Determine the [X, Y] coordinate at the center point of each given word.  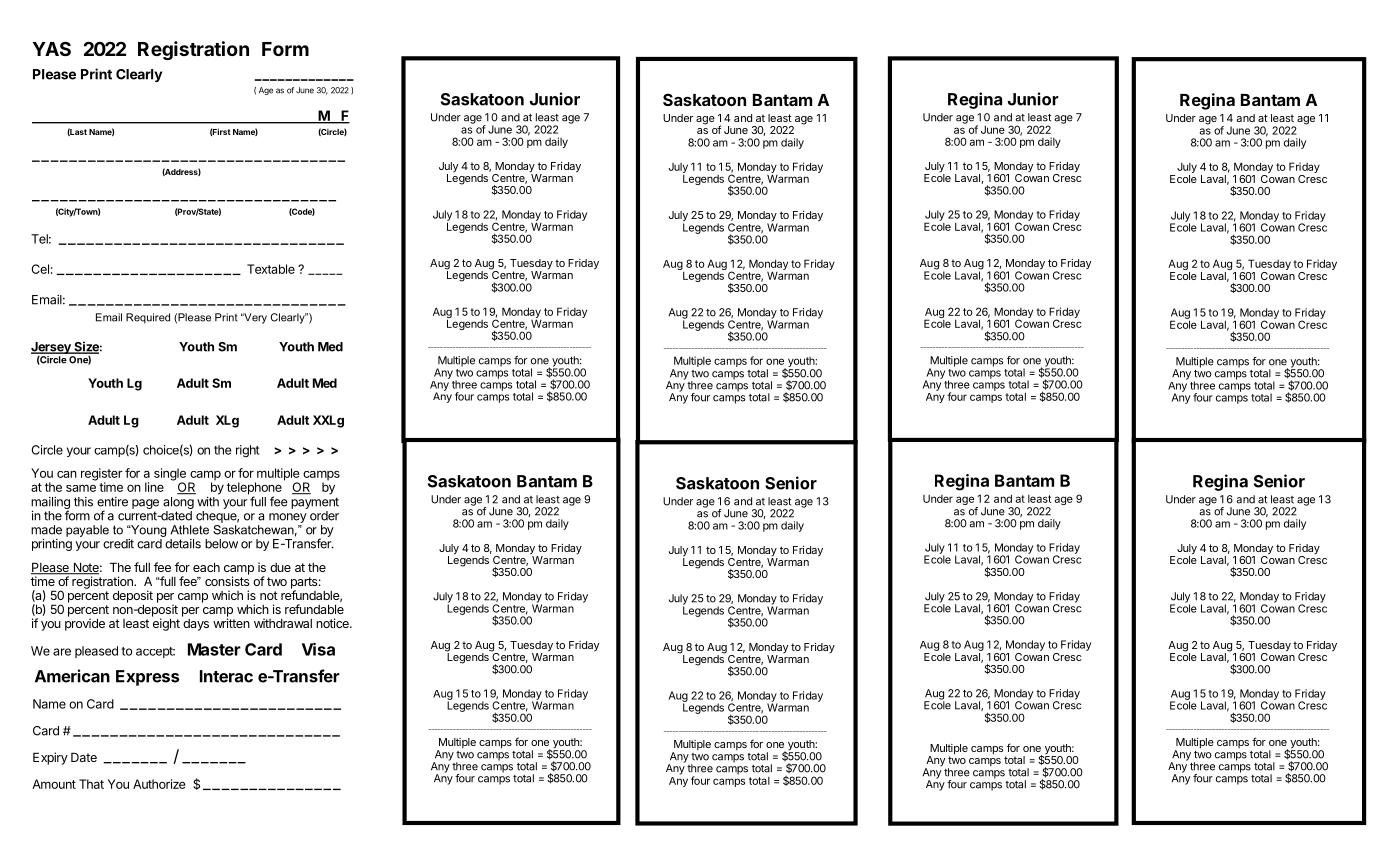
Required [148, 318]
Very [254, 318]
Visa [318, 649]
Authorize [159, 784]
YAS [51, 48]
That [91, 784]
